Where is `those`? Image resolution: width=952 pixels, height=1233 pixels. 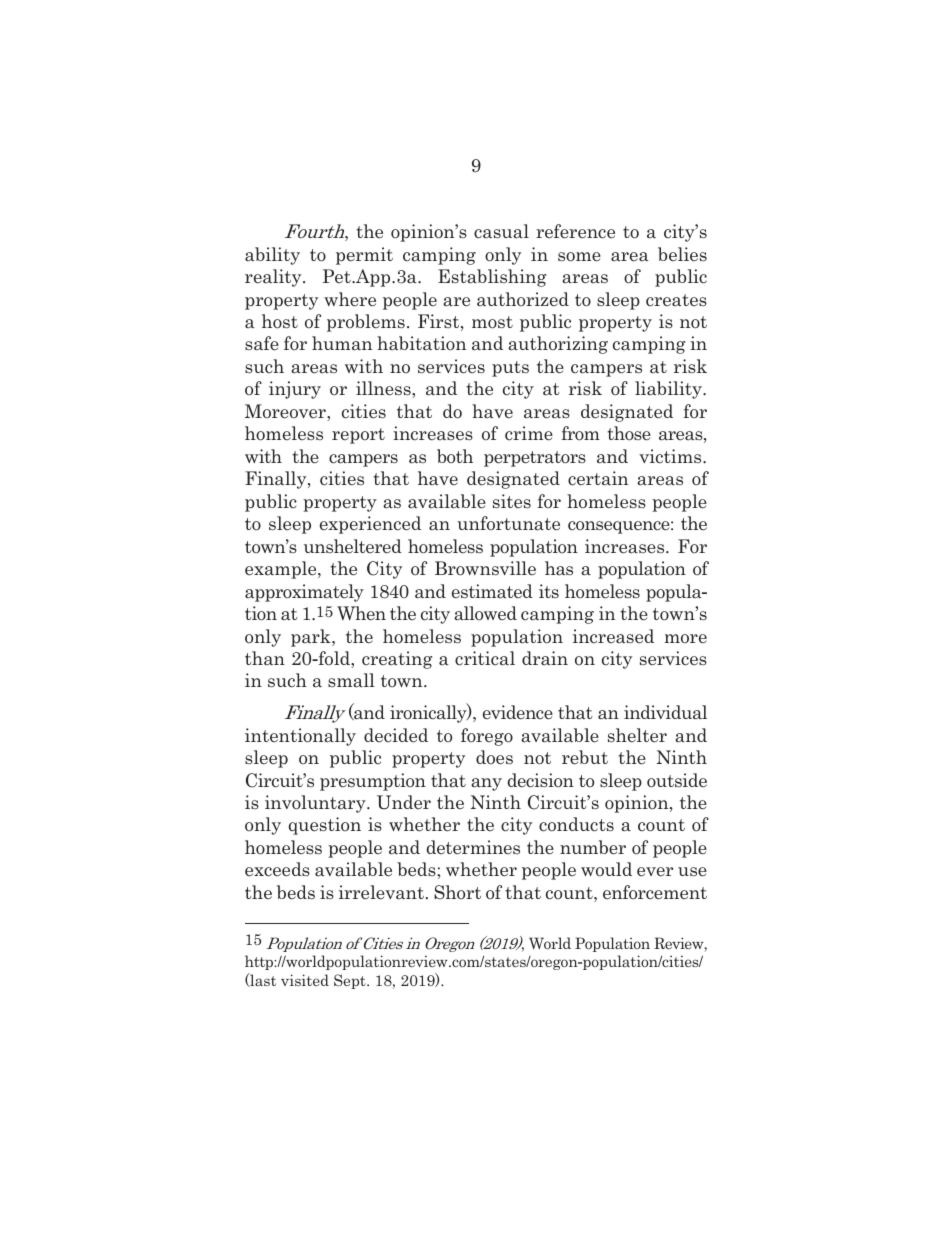
those is located at coordinates (629, 433).
